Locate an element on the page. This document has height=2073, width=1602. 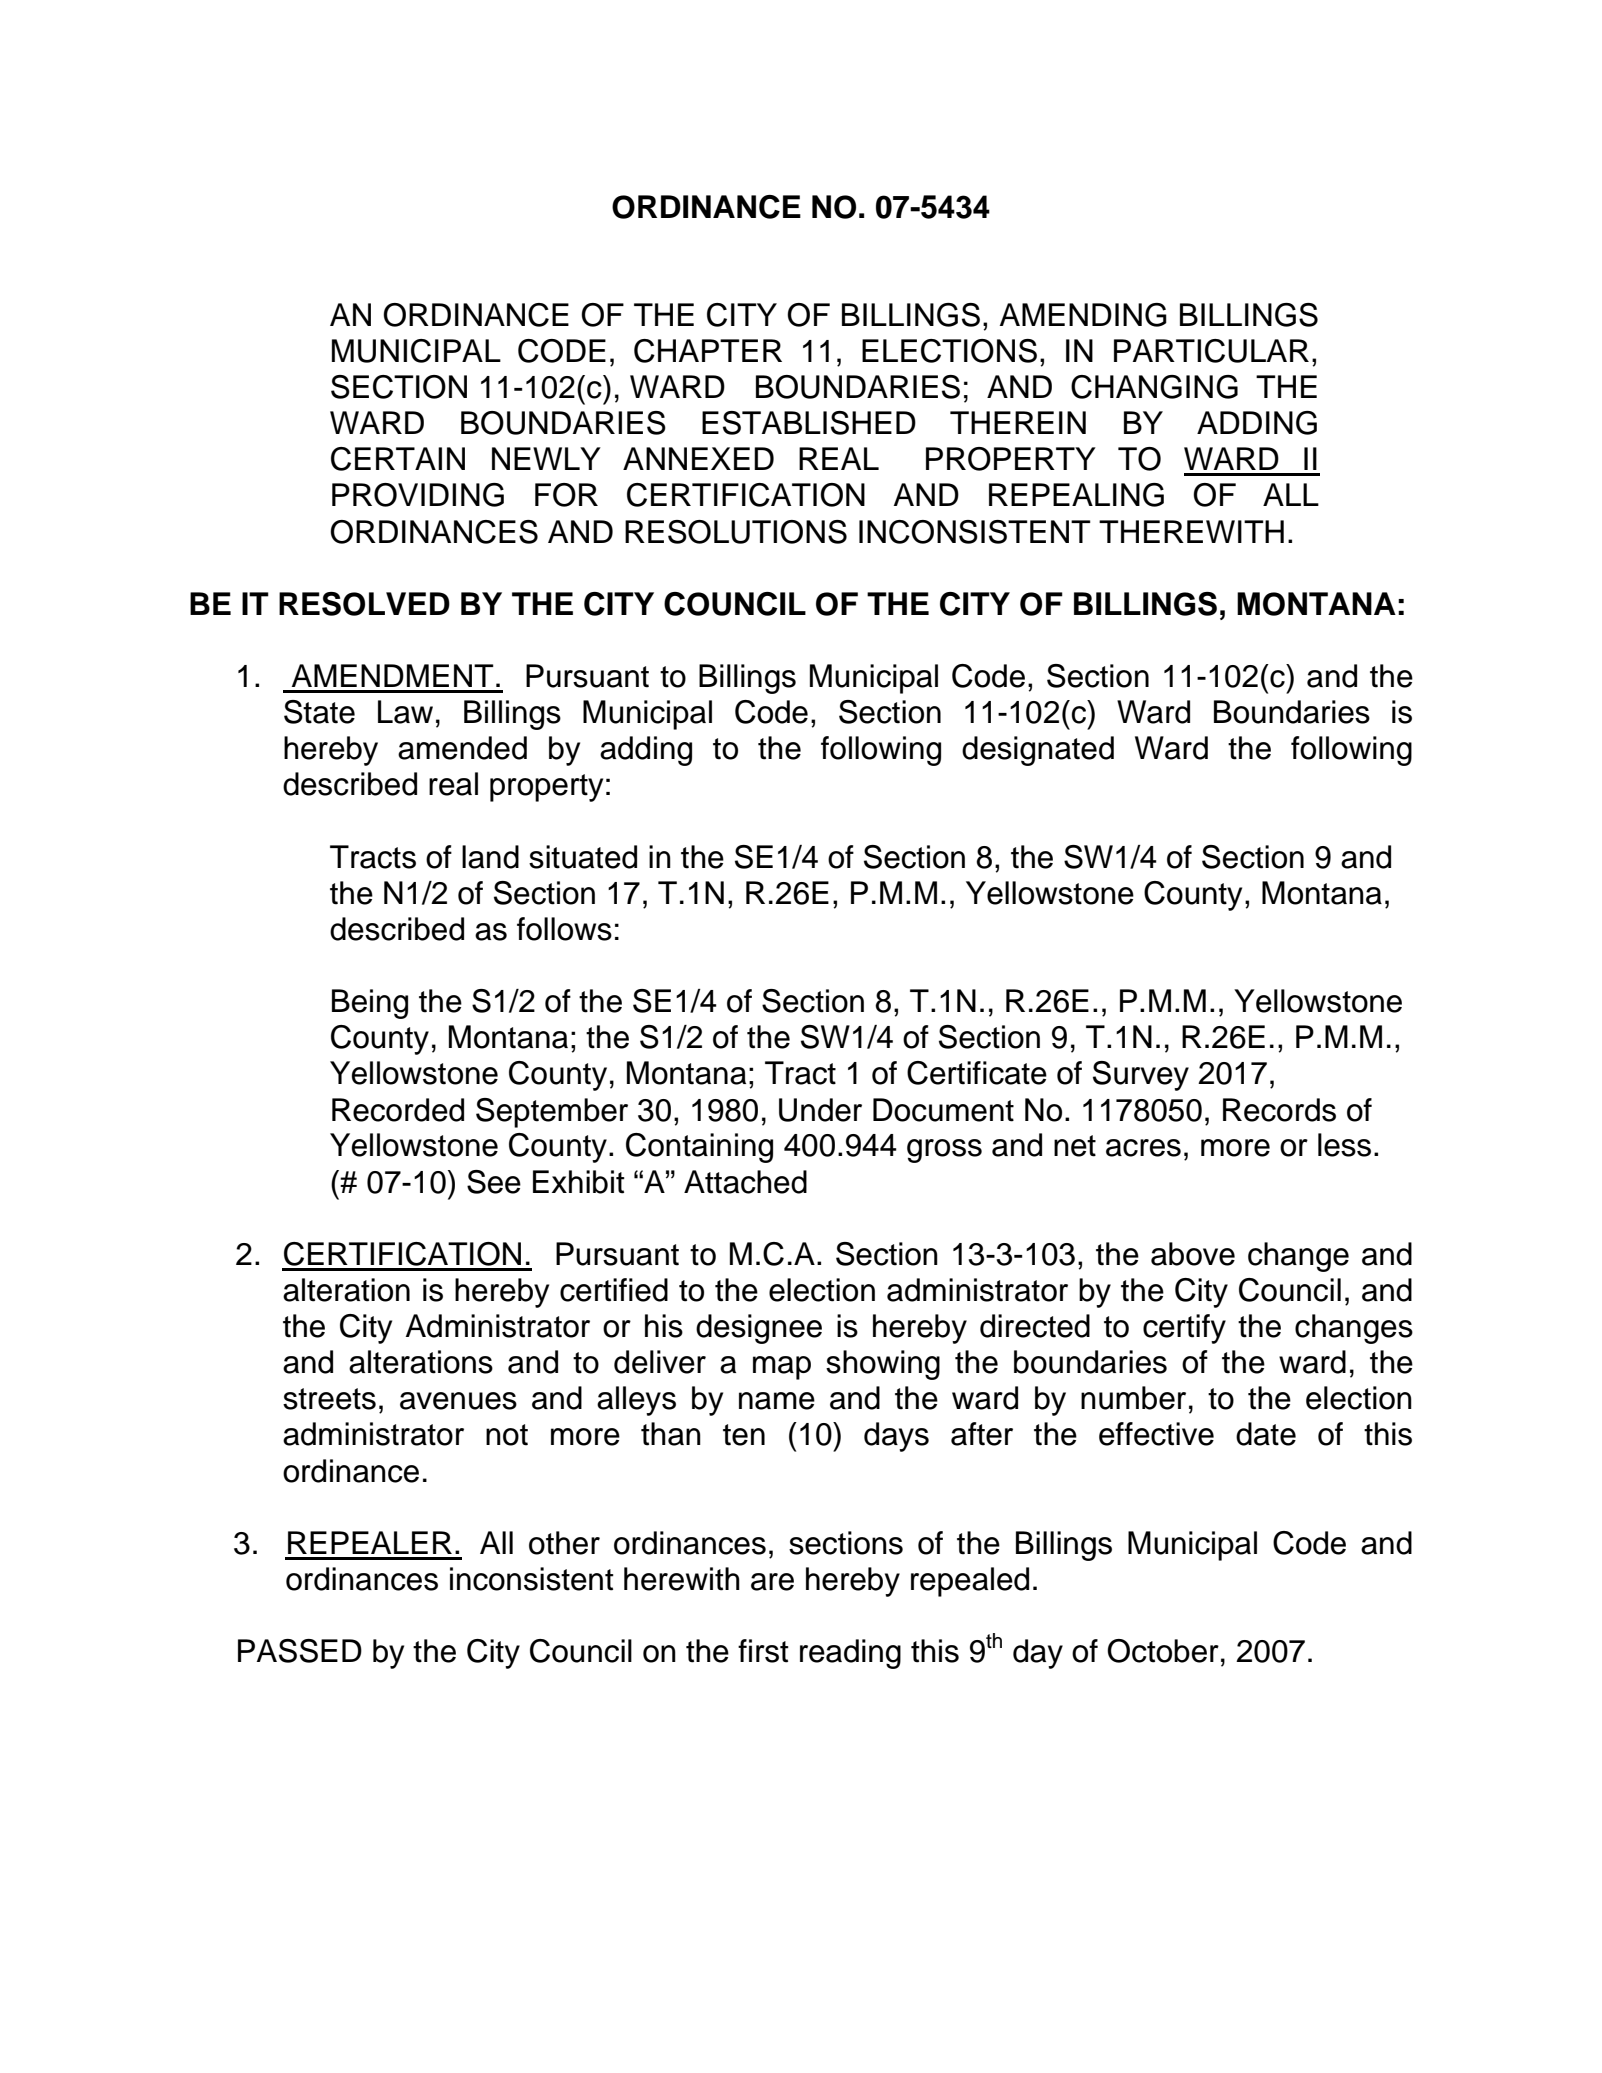
RESOLUTIONS is located at coordinates (736, 532).
